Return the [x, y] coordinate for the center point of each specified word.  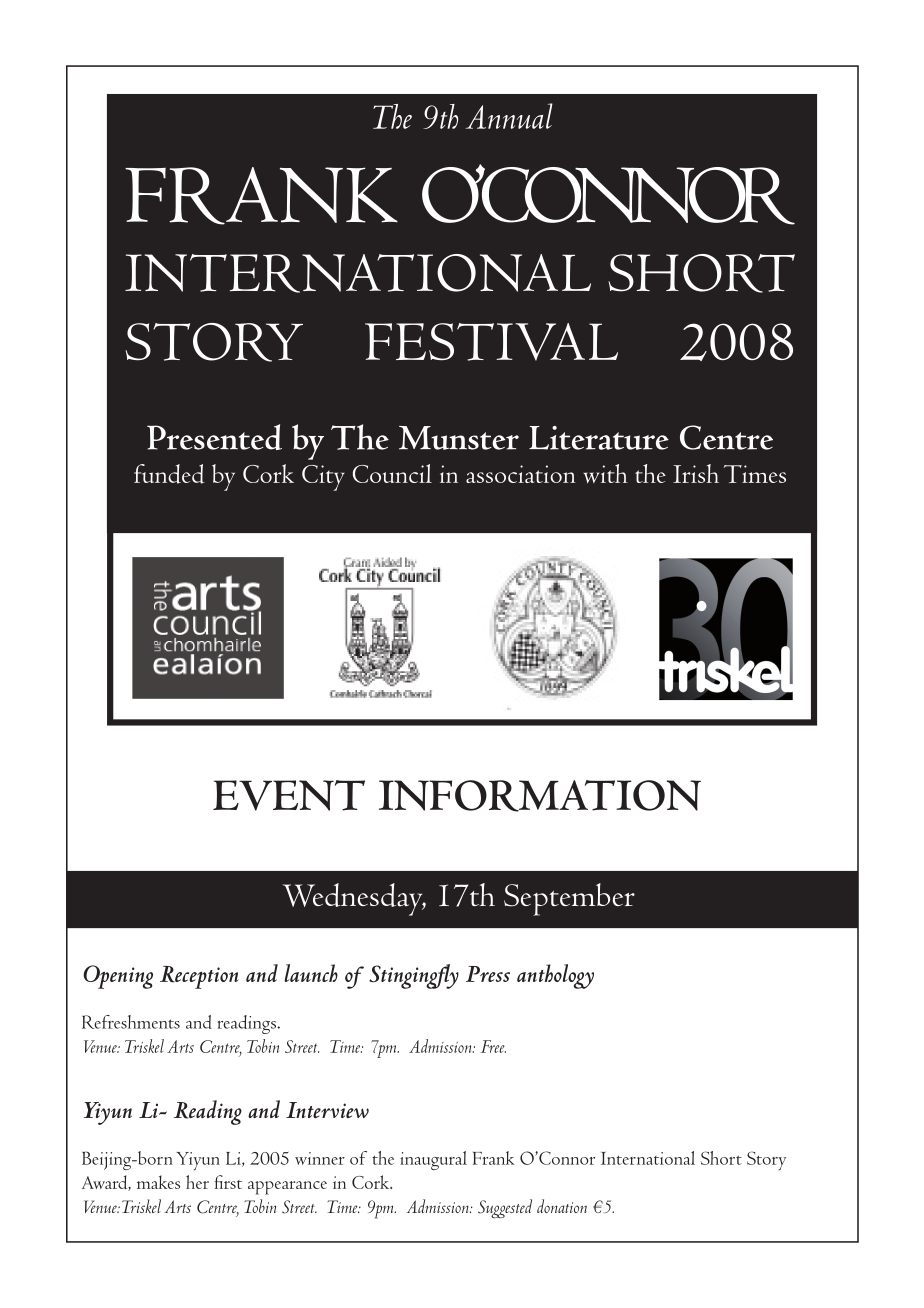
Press [488, 974]
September [569, 899]
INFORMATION [540, 796]
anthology [555, 976]
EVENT [289, 795]
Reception [199, 977]
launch [311, 973]
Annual [509, 116]
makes [158, 1182]
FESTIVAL [491, 342]
